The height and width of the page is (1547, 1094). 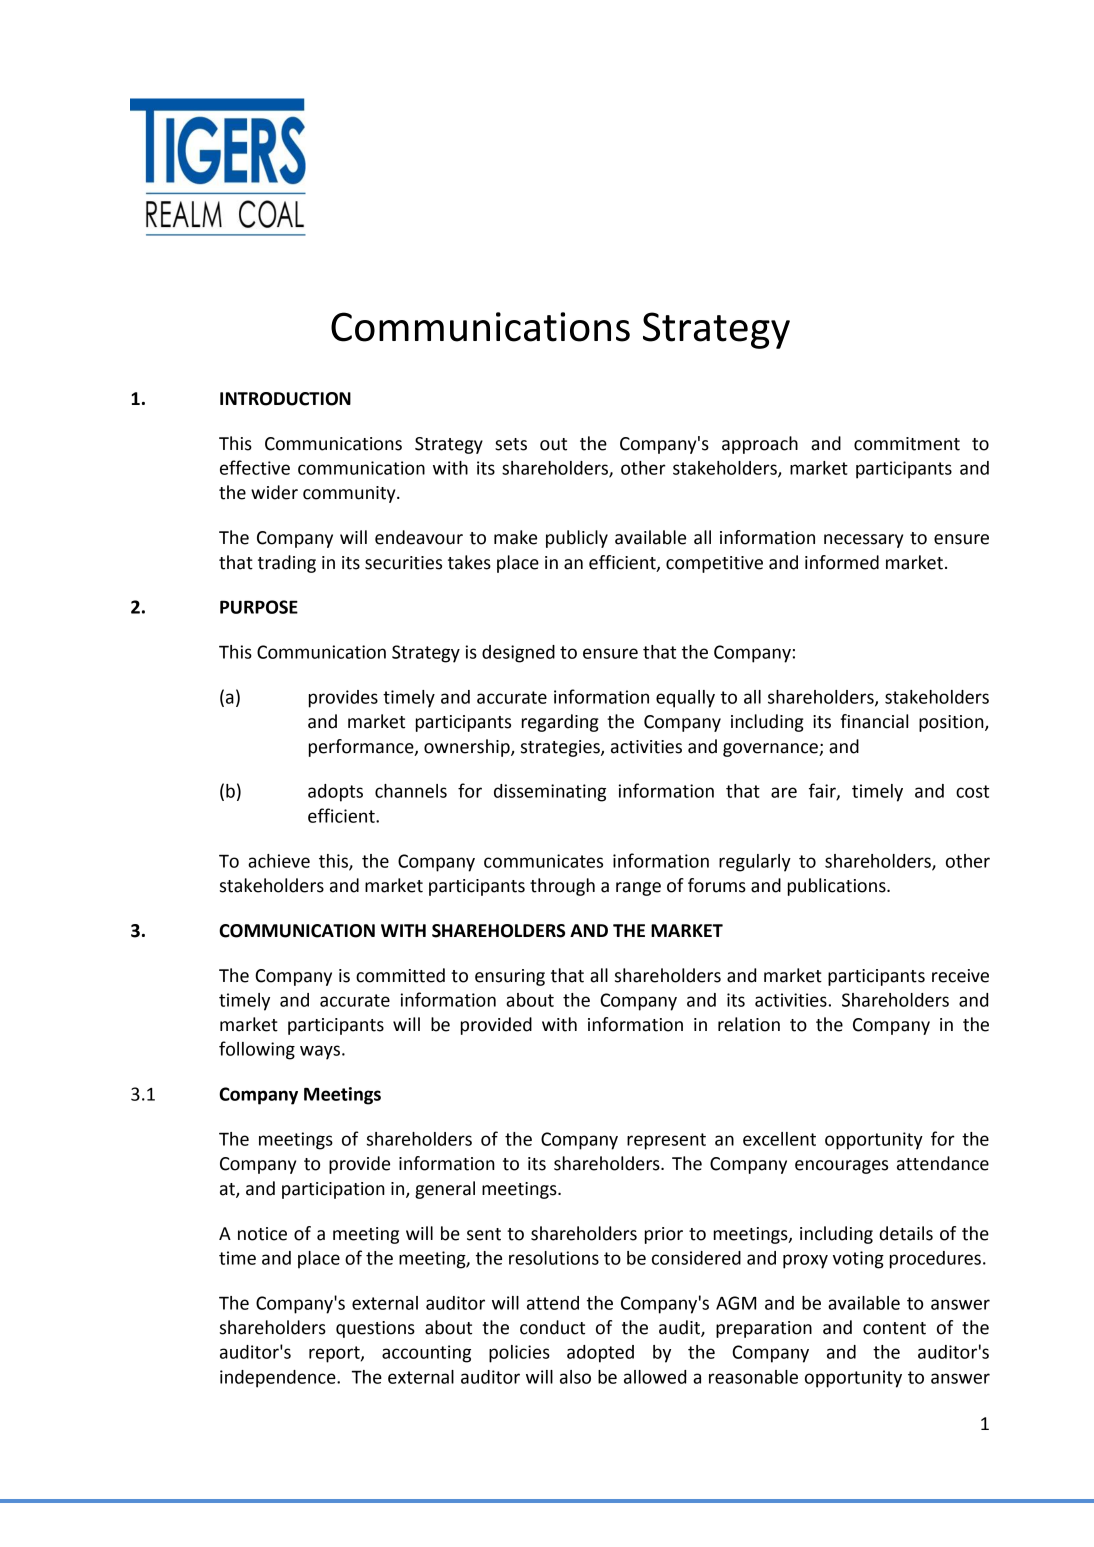 What do you see at coordinates (511, 444) in the page?
I see `sets` at bounding box center [511, 444].
